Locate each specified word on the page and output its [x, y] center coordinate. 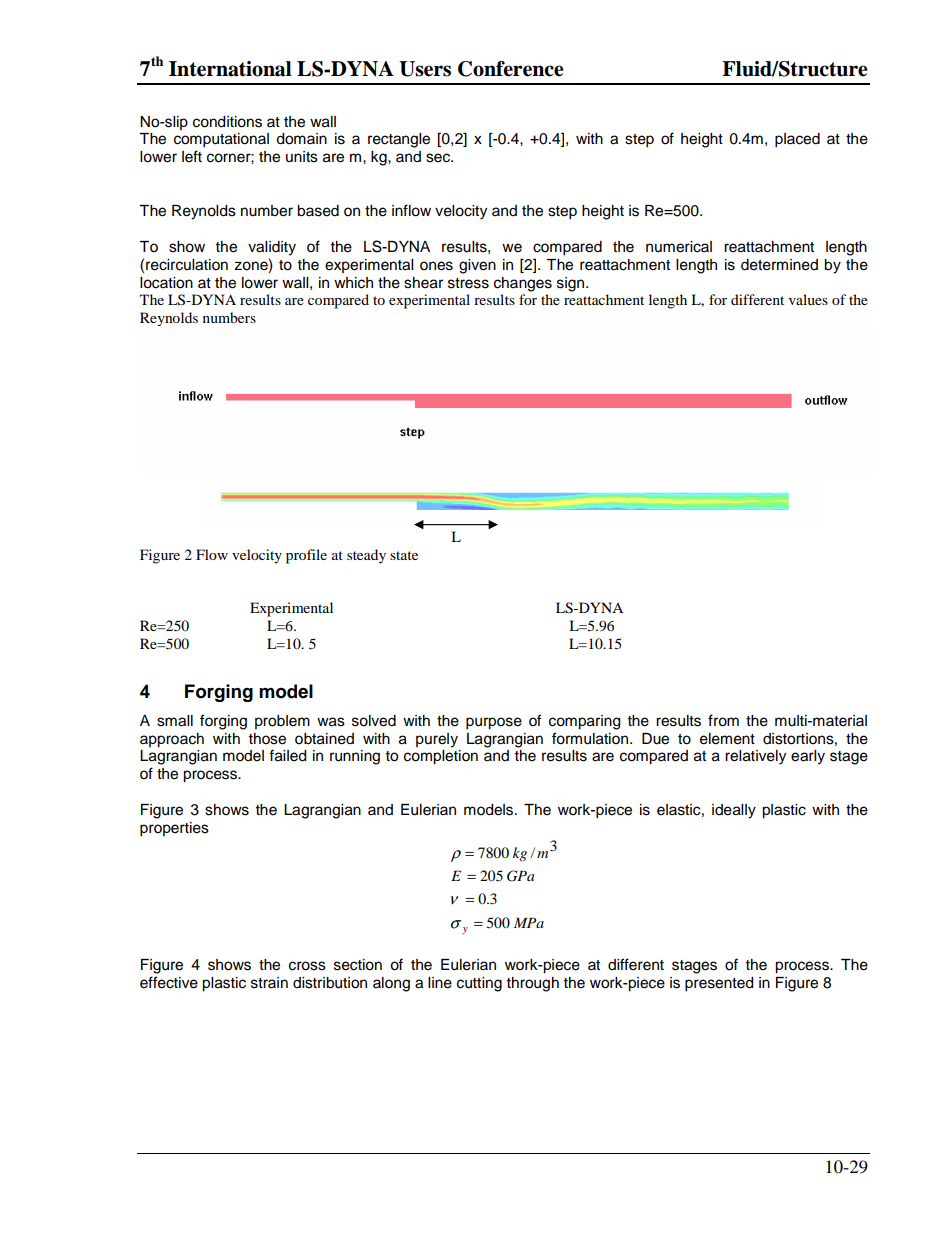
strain [269, 983]
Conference [511, 69]
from [723, 720]
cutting [479, 984]
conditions [227, 122]
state [404, 555]
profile [306, 556]
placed [797, 140]
